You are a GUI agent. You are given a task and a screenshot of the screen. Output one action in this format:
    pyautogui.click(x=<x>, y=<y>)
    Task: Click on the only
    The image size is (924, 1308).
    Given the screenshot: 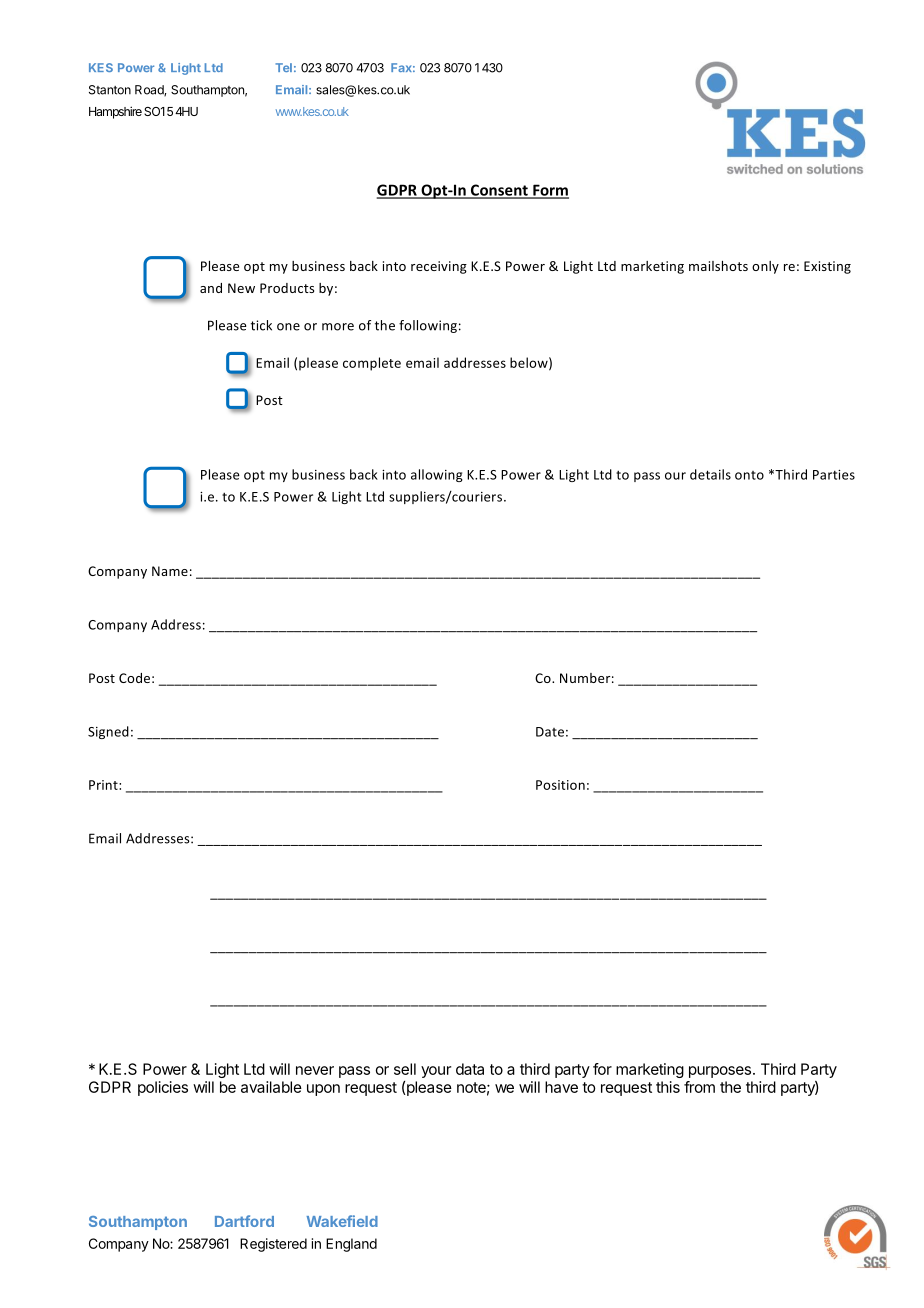 What is the action you would take?
    pyautogui.click(x=765, y=267)
